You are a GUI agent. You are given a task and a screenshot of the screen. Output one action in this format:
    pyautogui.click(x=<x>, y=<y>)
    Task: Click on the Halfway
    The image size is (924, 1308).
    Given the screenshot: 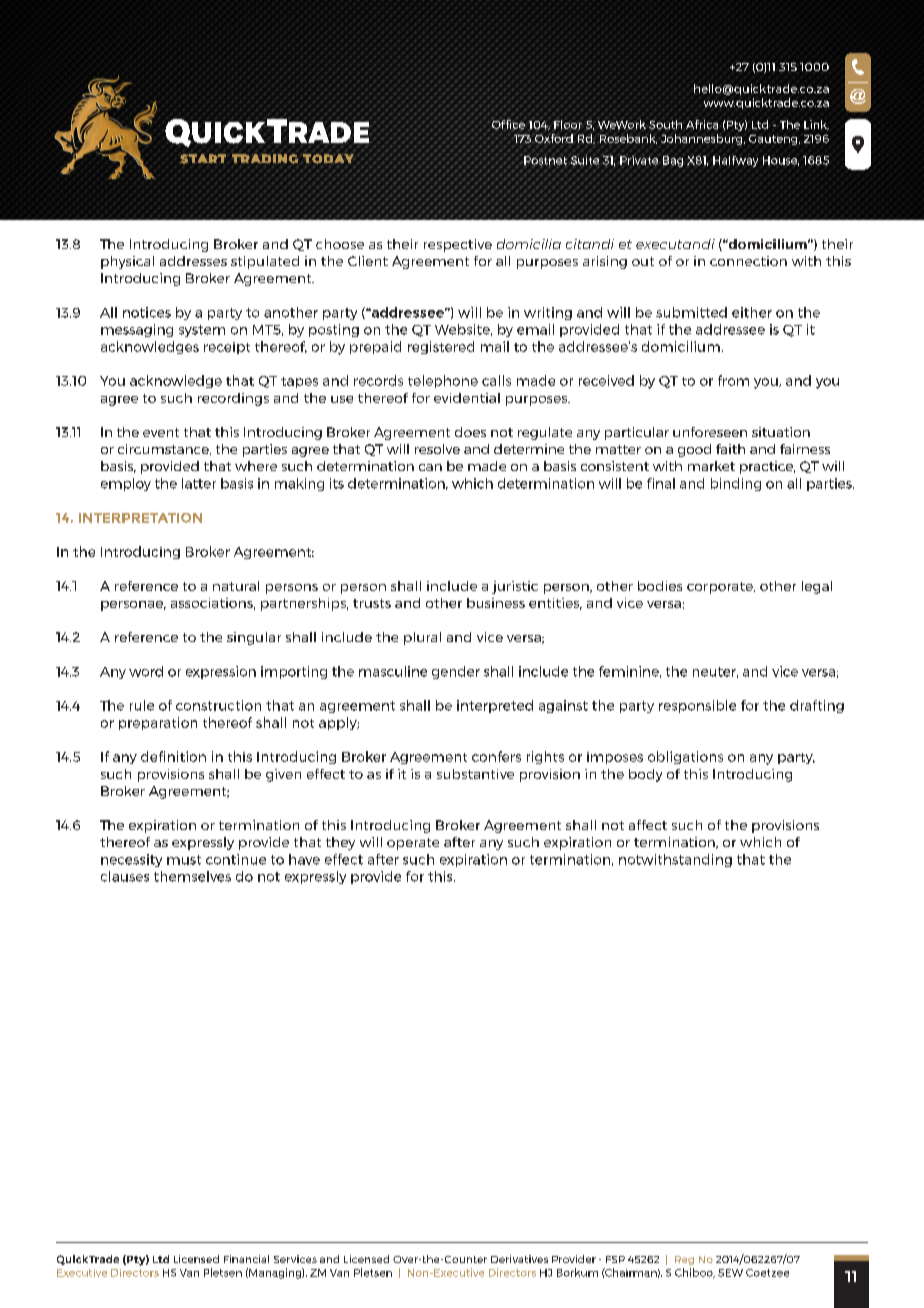 What is the action you would take?
    pyautogui.click(x=735, y=161)
